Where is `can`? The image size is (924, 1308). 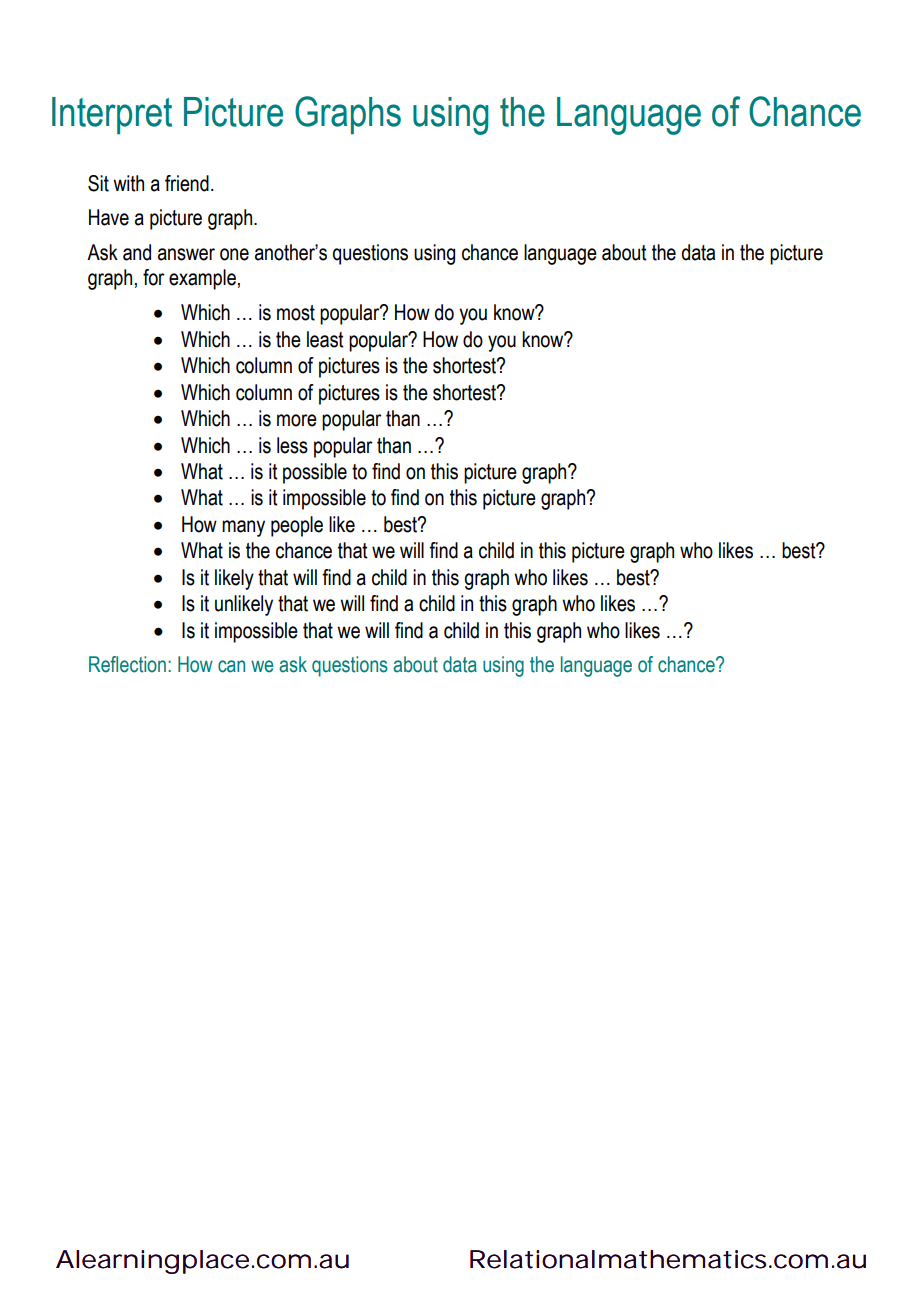 can is located at coordinates (231, 666).
